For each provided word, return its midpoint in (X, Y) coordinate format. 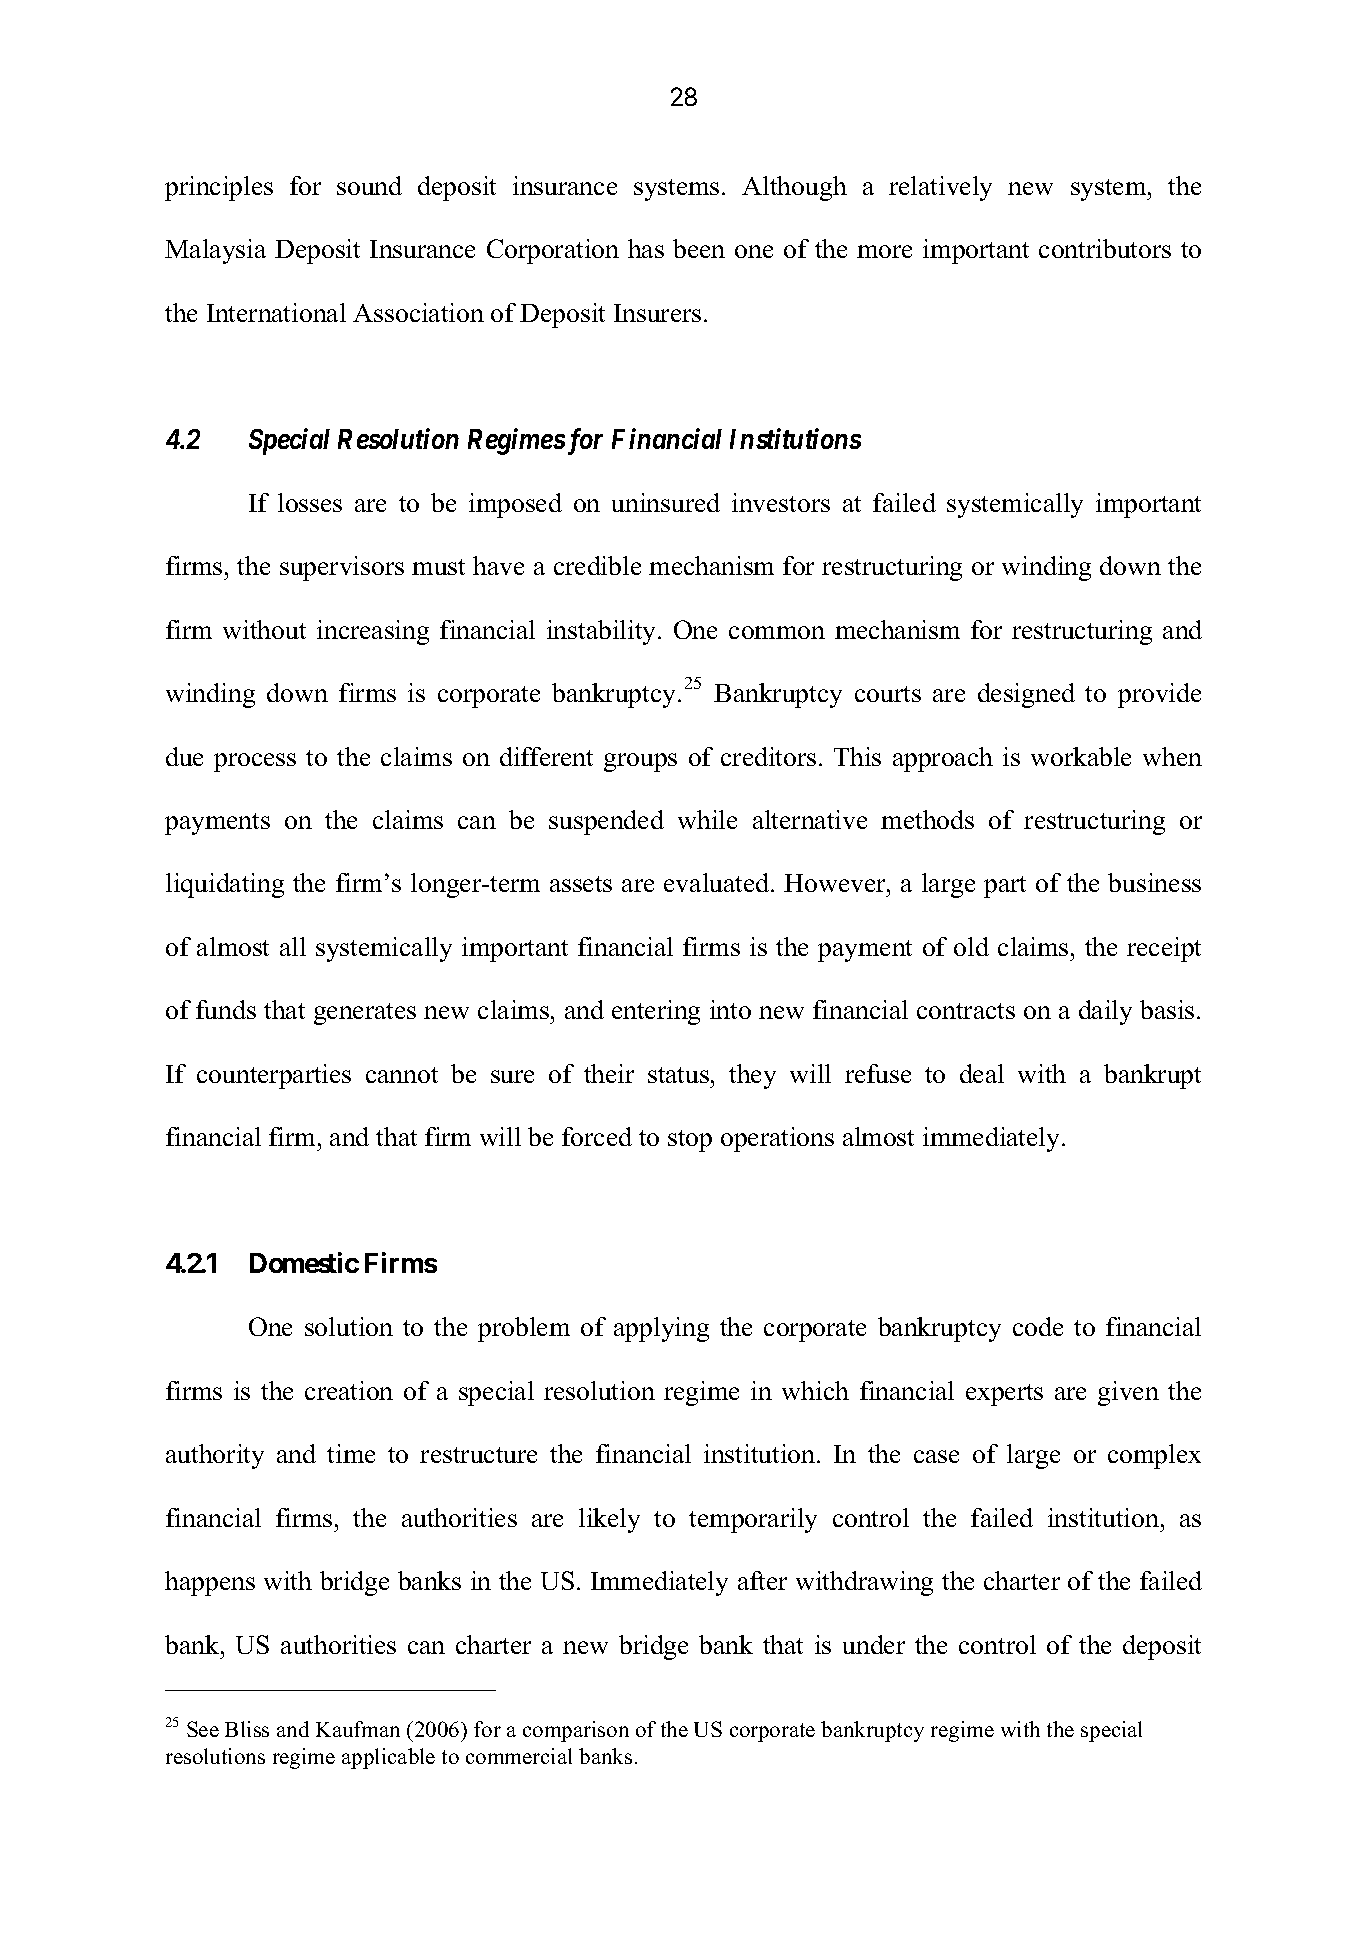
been (699, 248)
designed (1026, 695)
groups (640, 762)
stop (690, 1141)
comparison (576, 1731)
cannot (402, 1075)
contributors (1105, 248)
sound (369, 185)
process (255, 762)
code (1038, 1326)
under (874, 1644)
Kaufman (358, 1729)
